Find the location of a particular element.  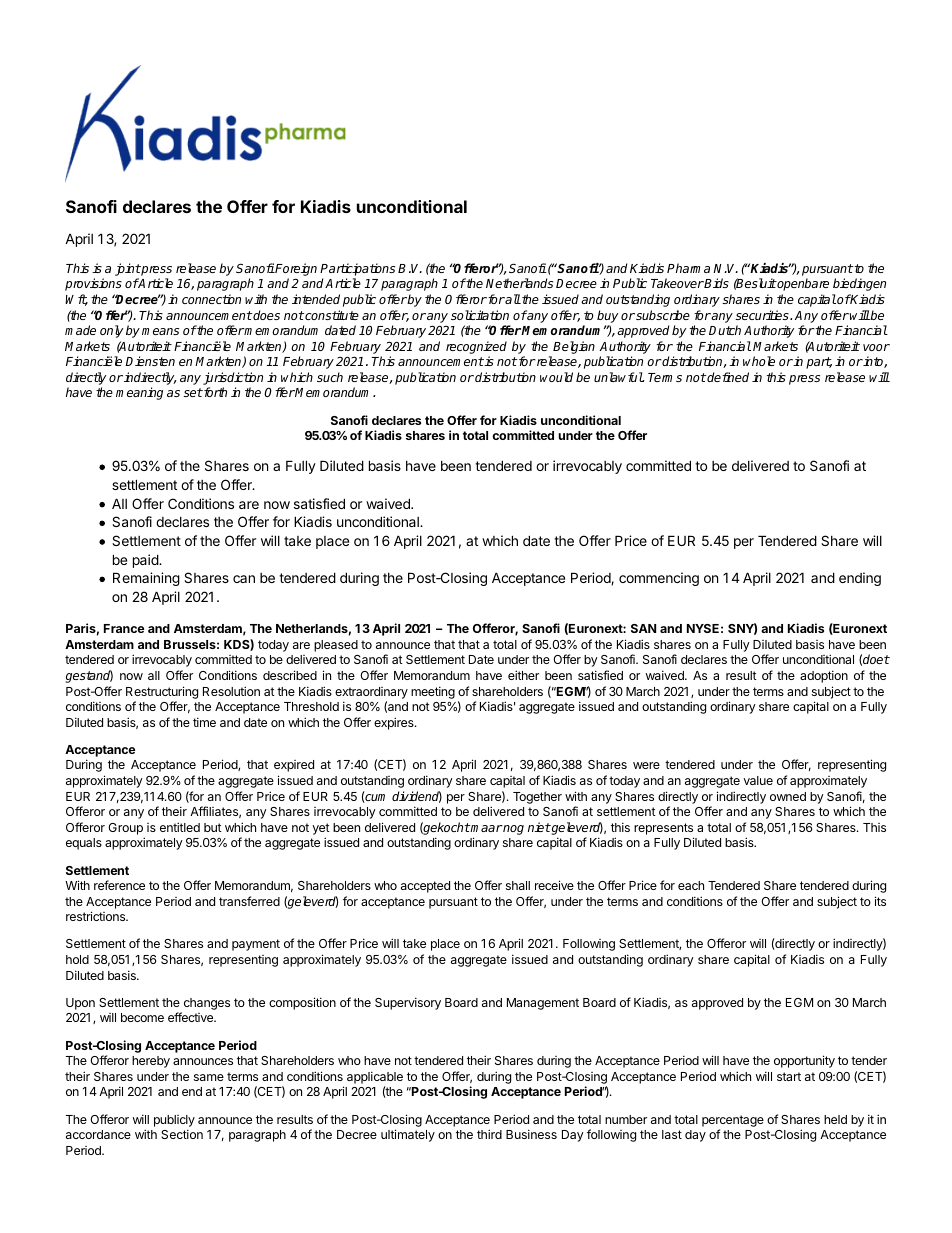

owned is located at coordinates (788, 796).
